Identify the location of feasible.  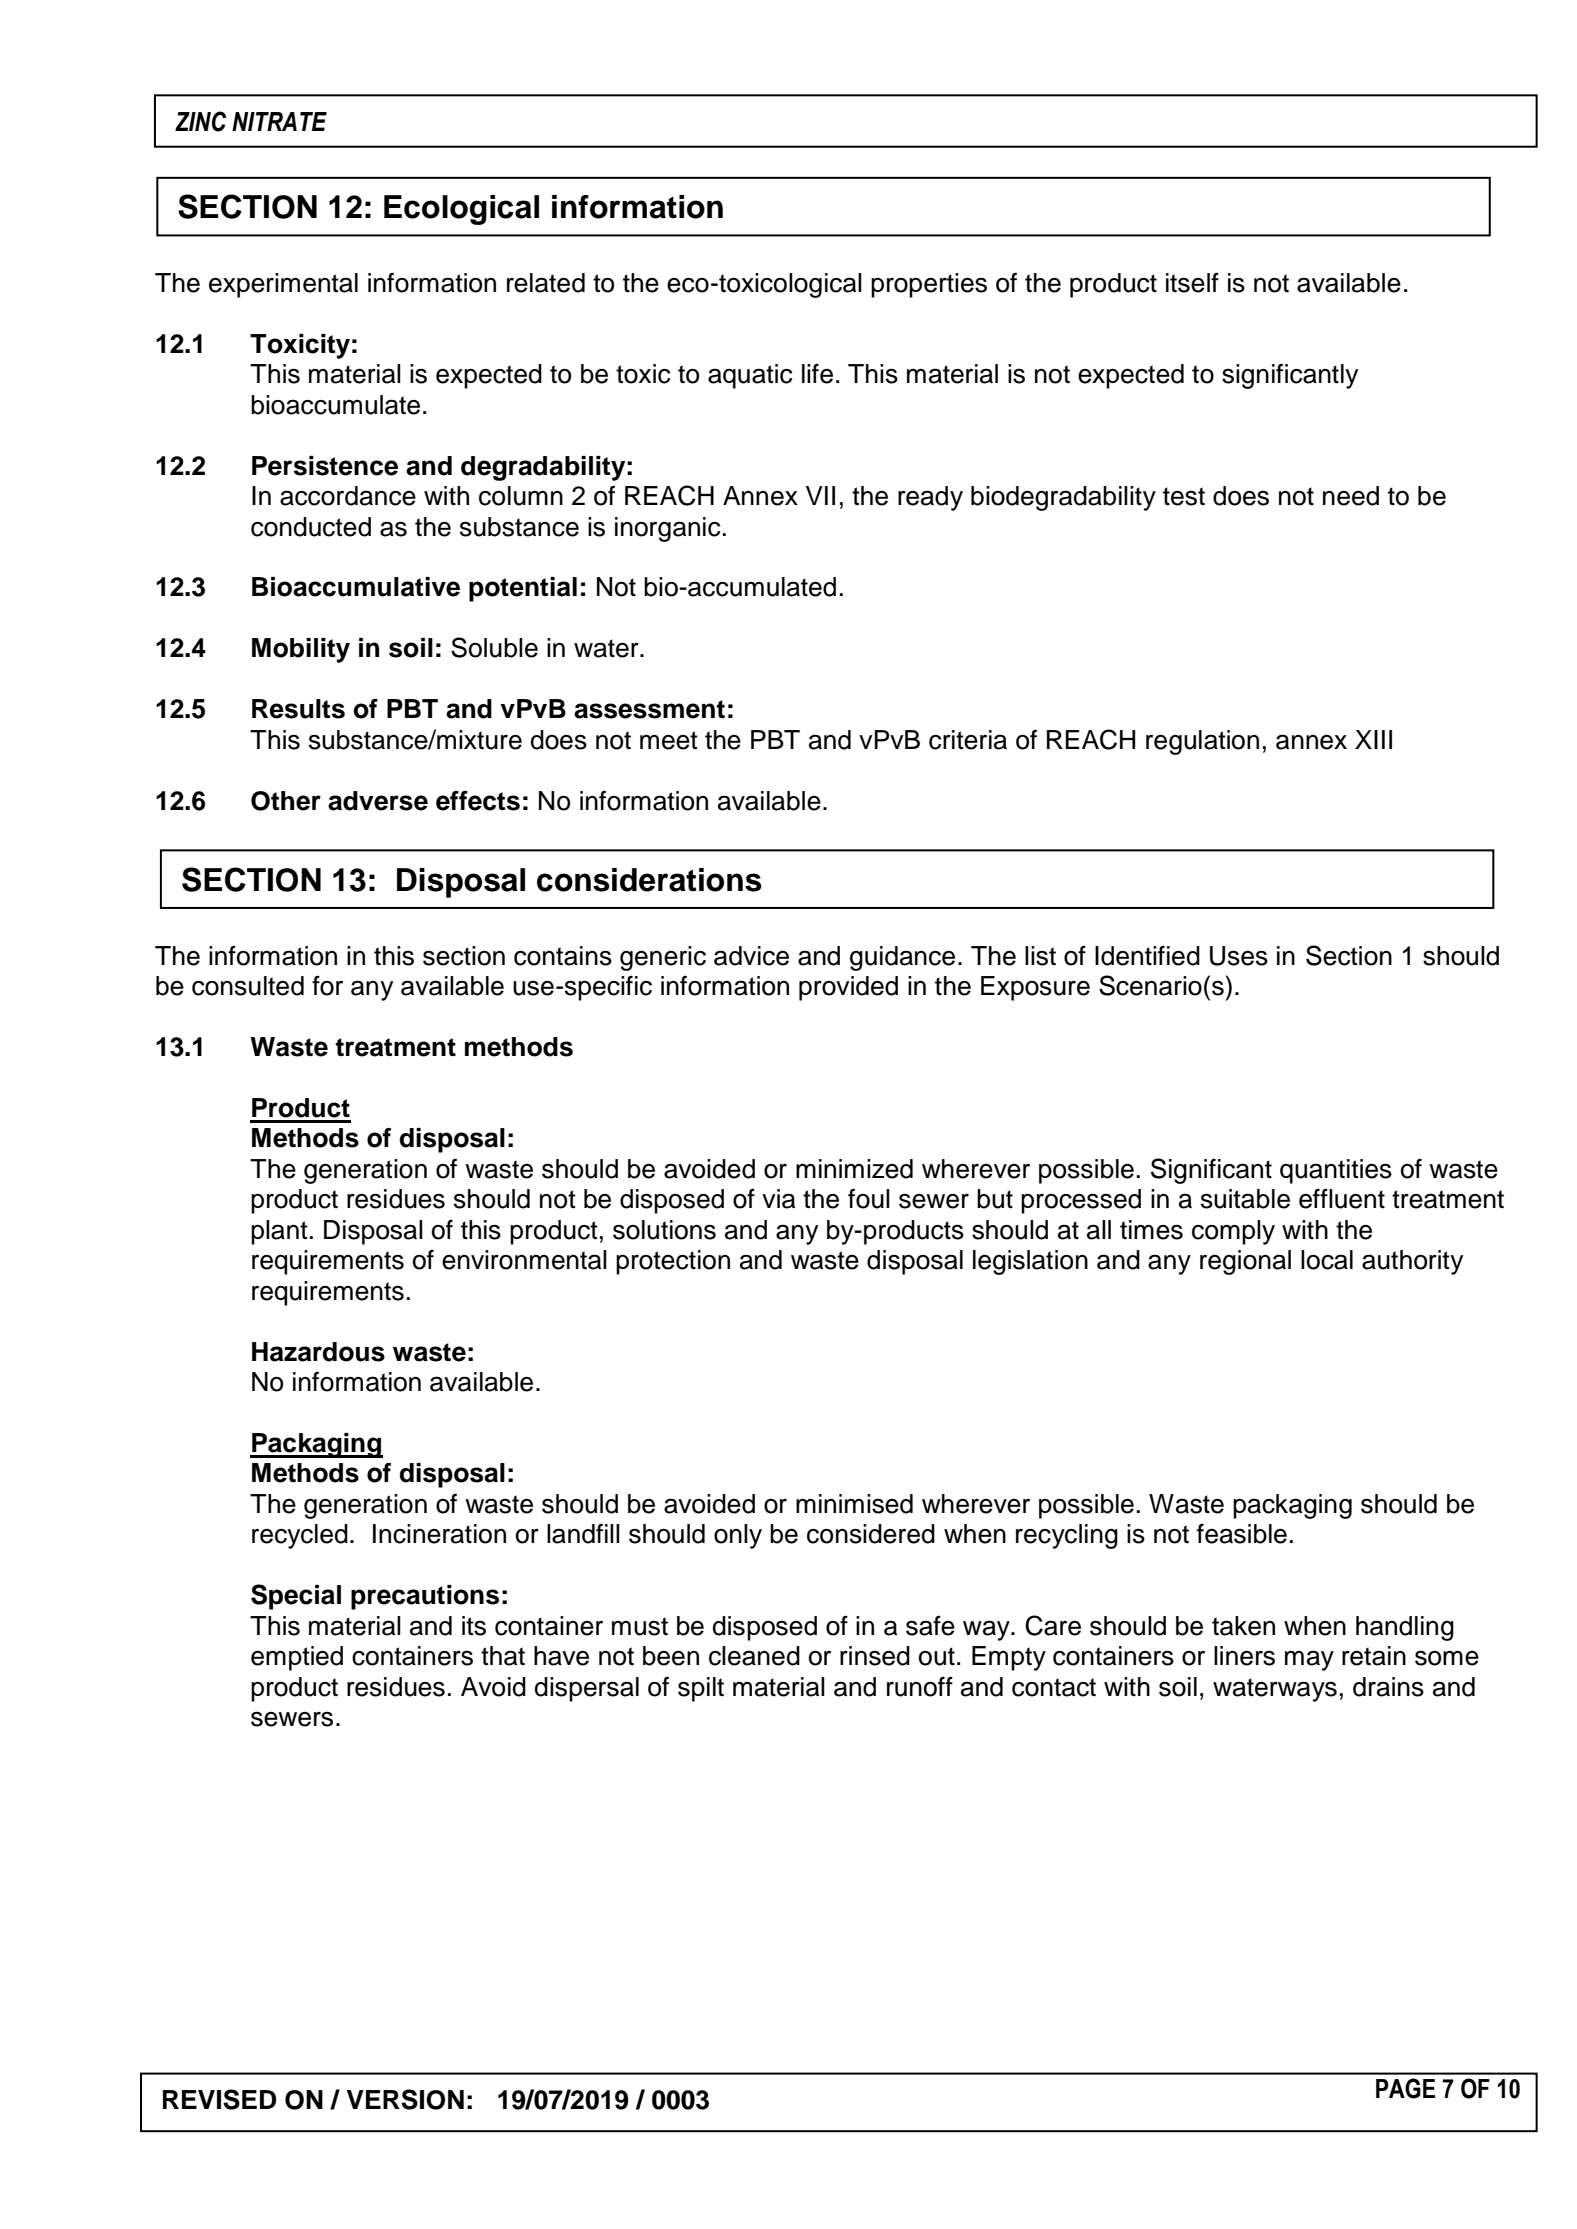
(1242, 1534).
